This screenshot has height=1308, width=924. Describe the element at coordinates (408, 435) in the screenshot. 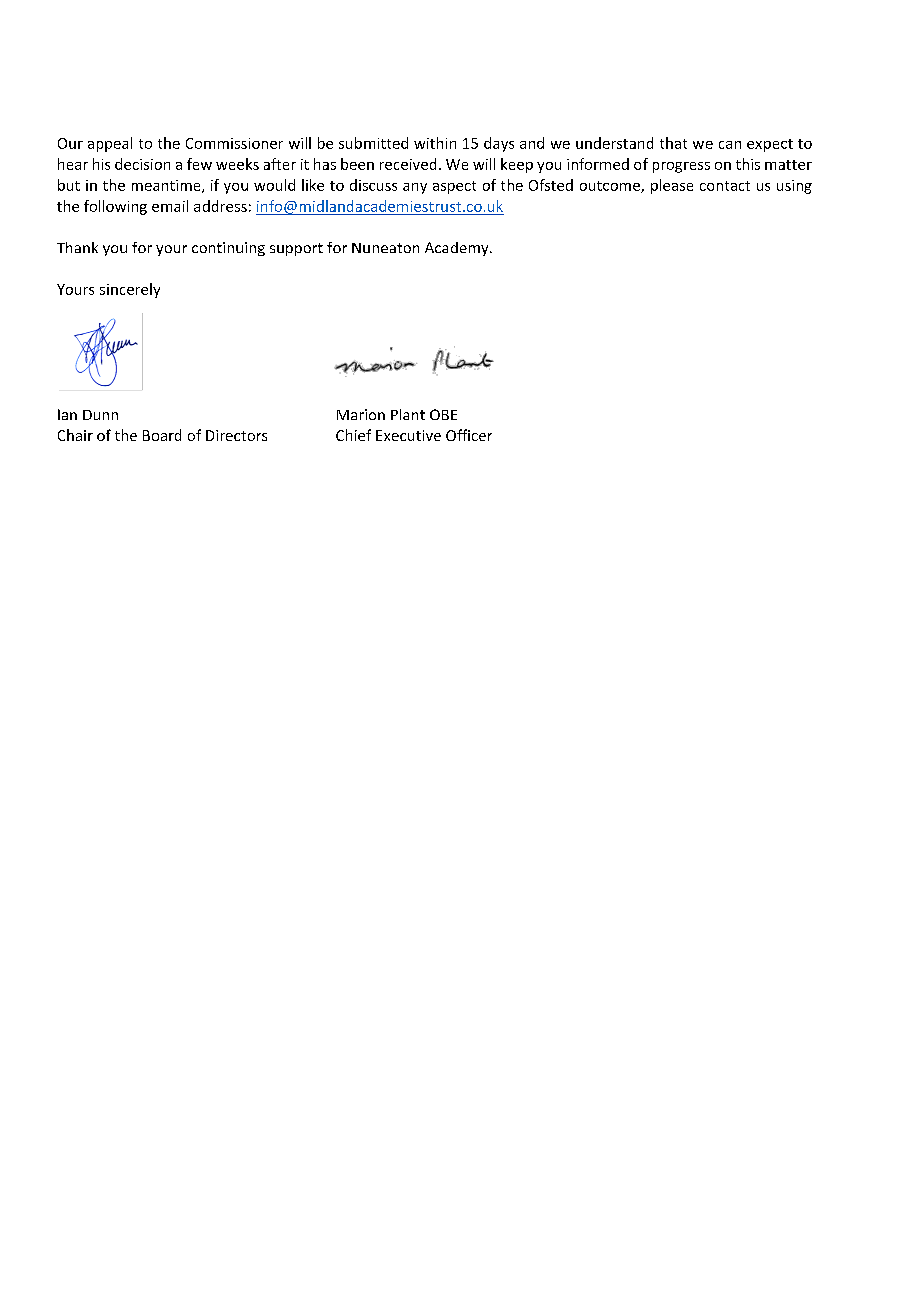

I see `Executive` at that location.
